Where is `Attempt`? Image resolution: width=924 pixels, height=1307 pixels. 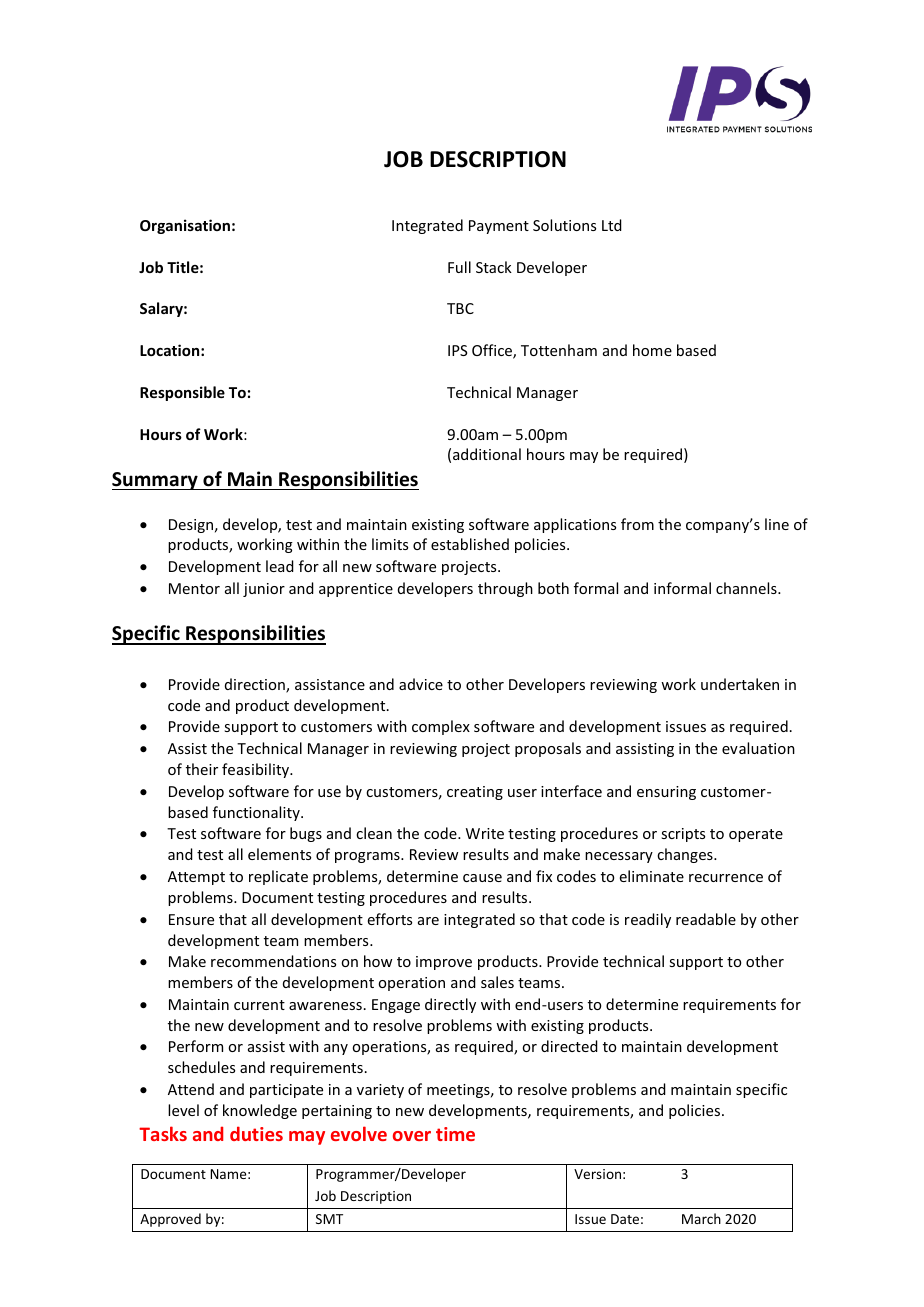 Attempt is located at coordinates (196, 878).
